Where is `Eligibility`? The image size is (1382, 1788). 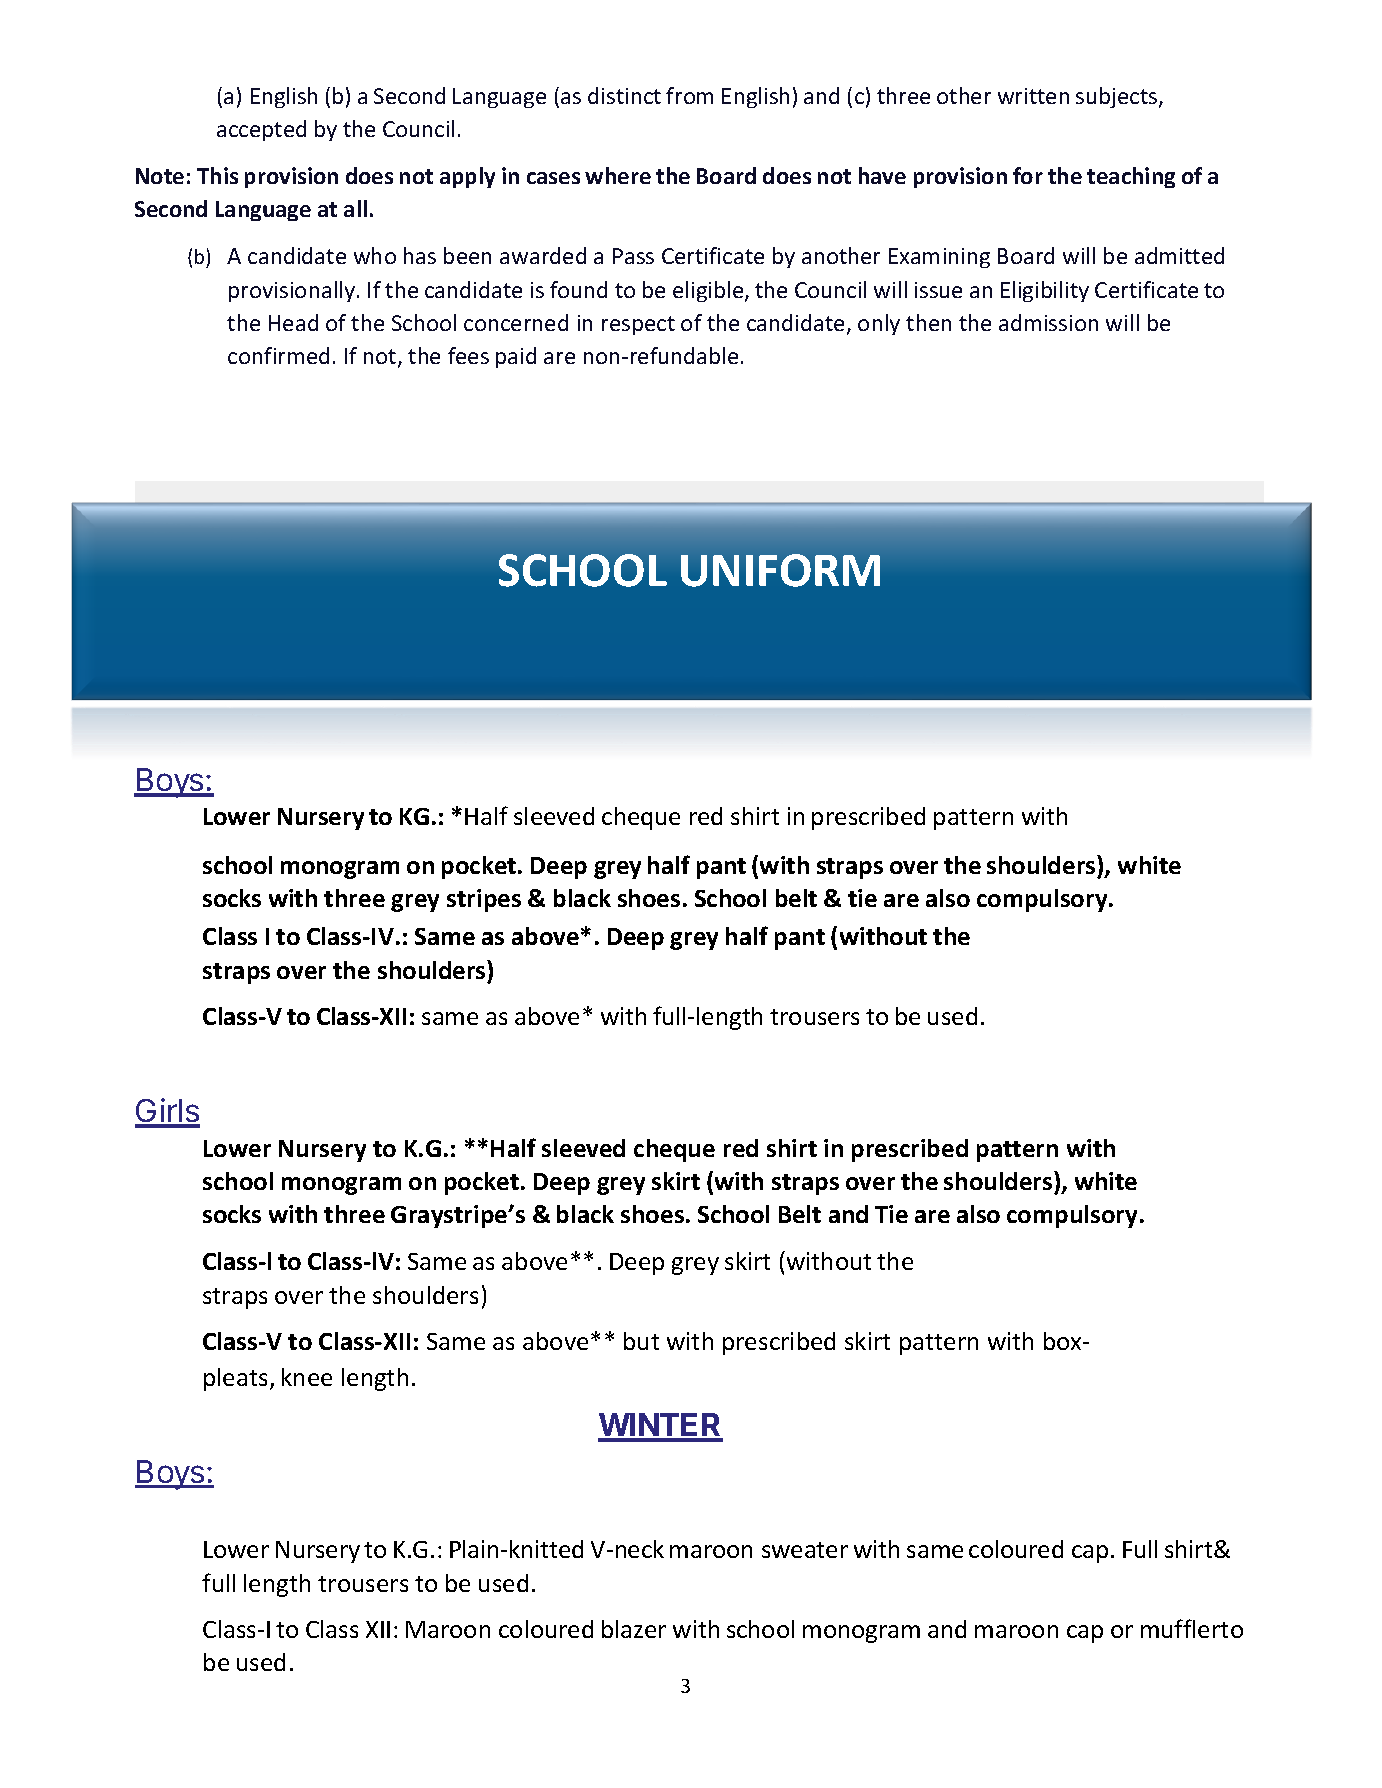
Eligibility is located at coordinates (1045, 291).
